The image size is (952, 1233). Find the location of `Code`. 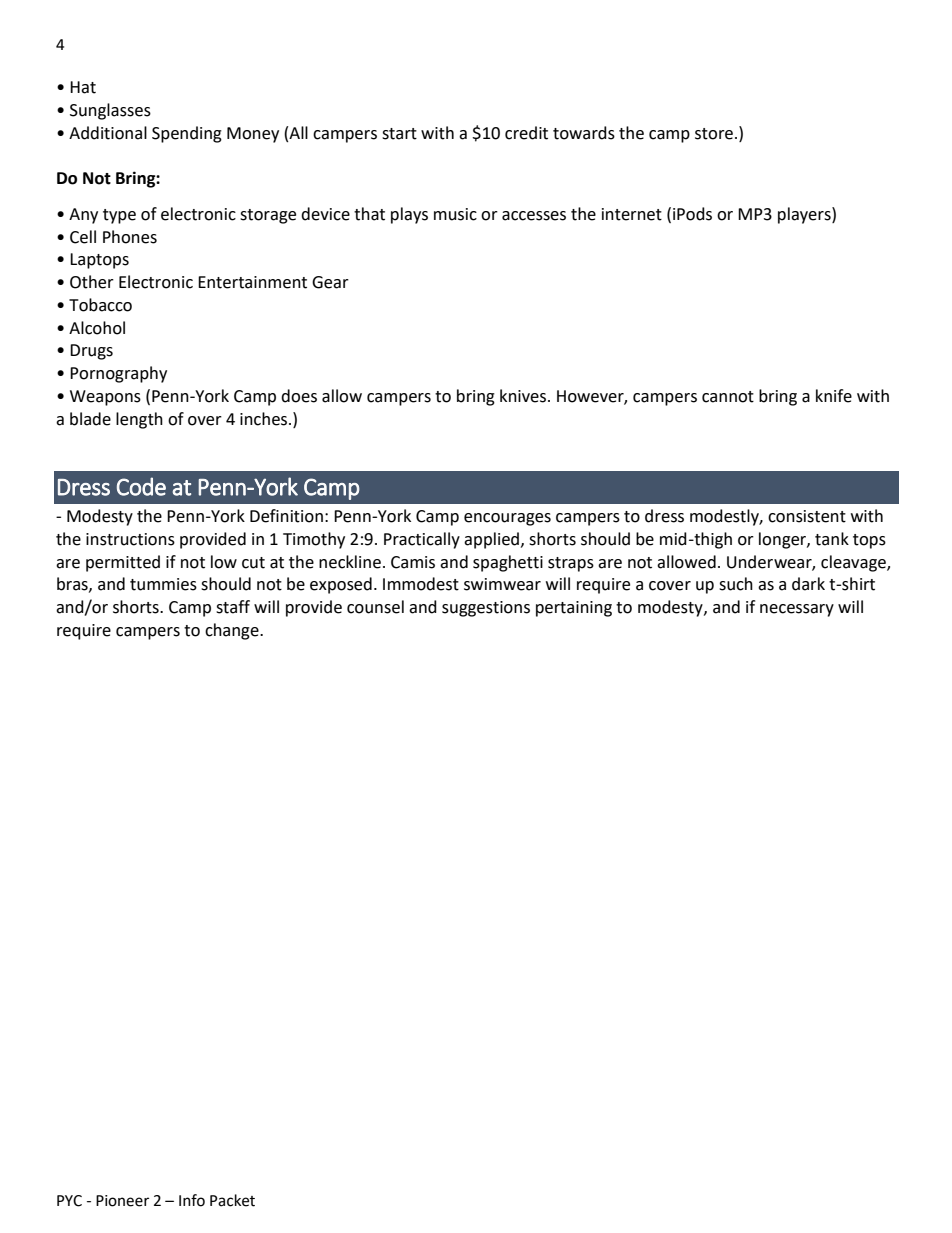

Code is located at coordinates (141, 486).
